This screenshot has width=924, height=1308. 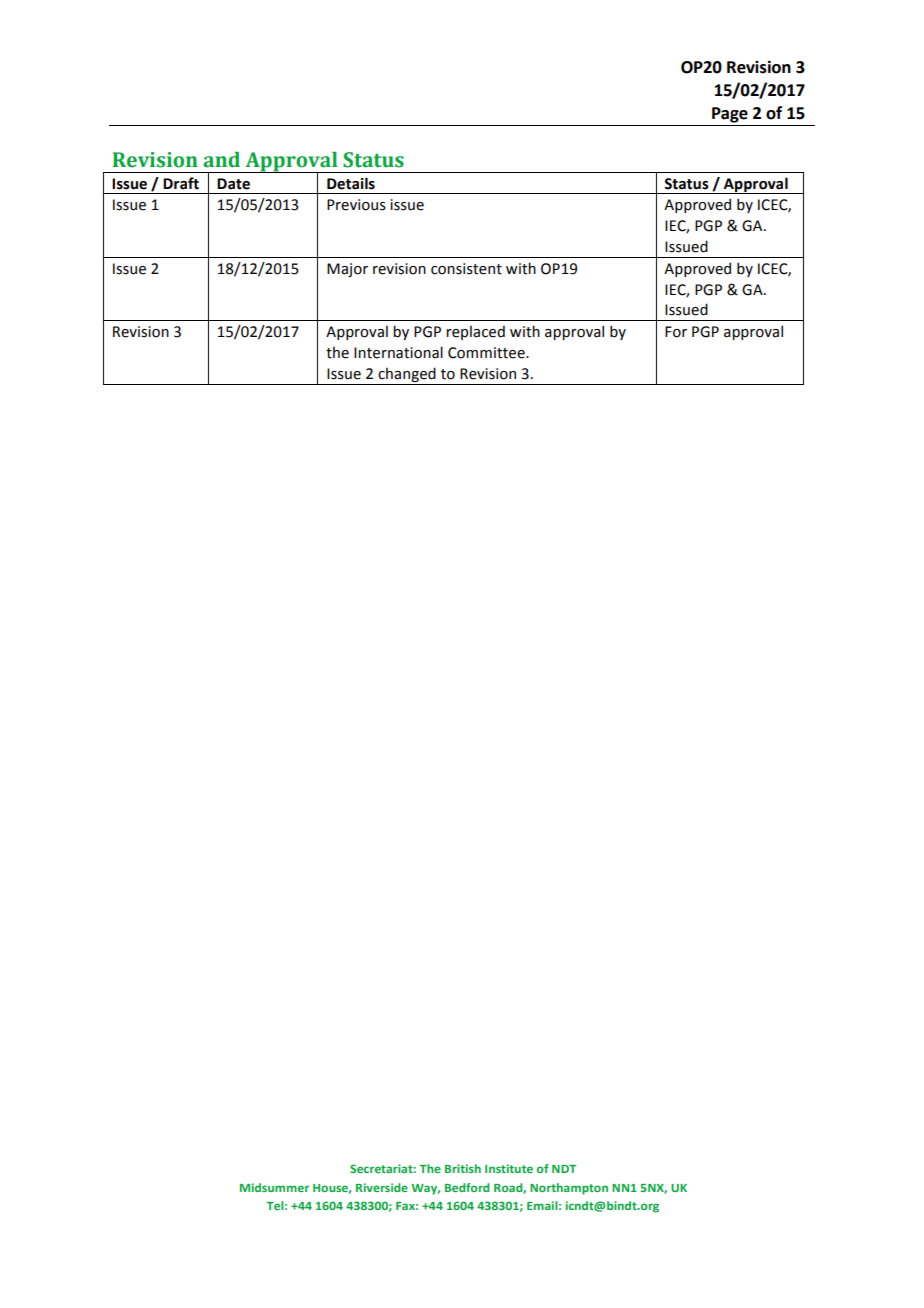 What do you see at coordinates (730, 115) in the screenshot?
I see `Page` at bounding box center [730, 115].
